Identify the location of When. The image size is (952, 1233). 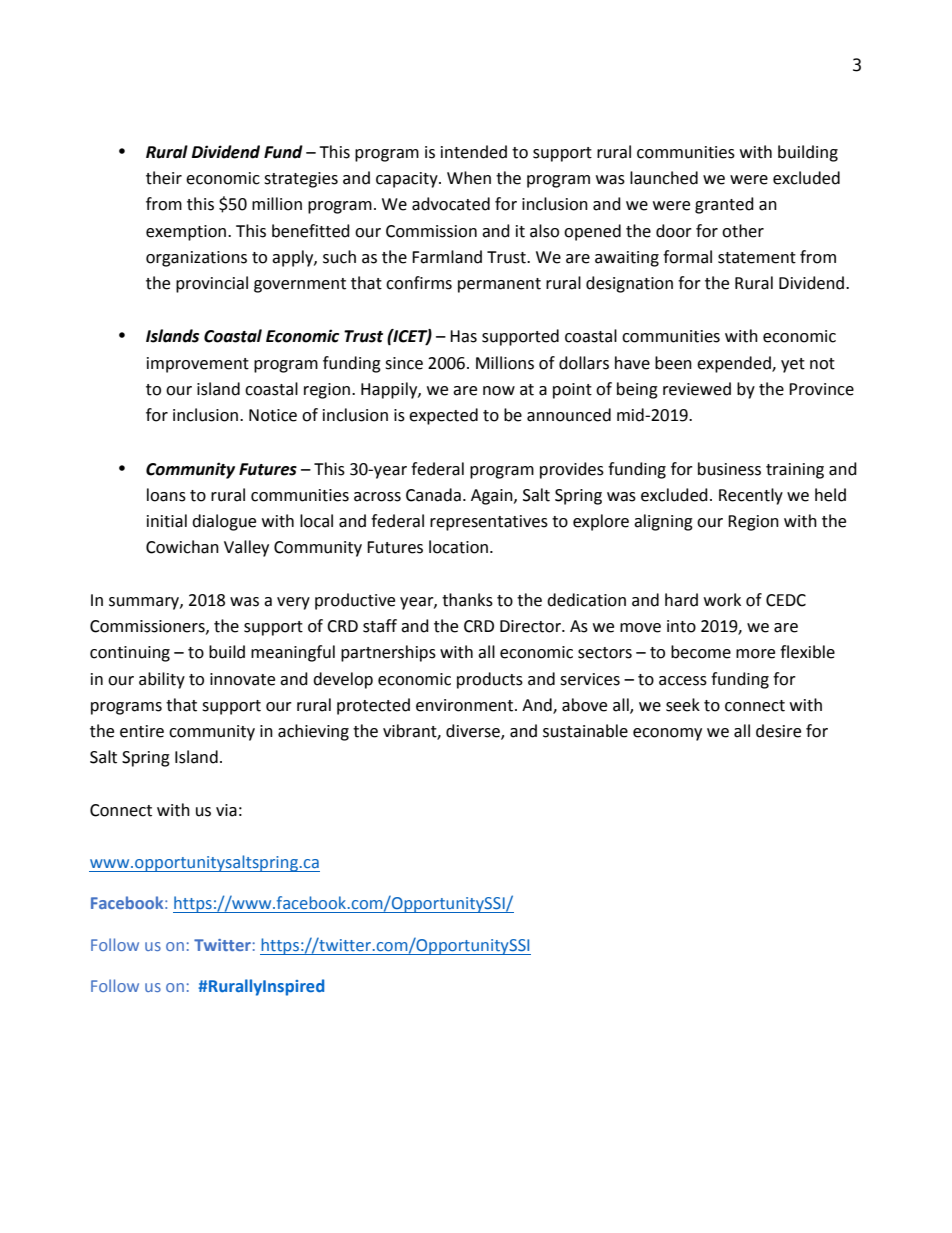
(469, 178).
